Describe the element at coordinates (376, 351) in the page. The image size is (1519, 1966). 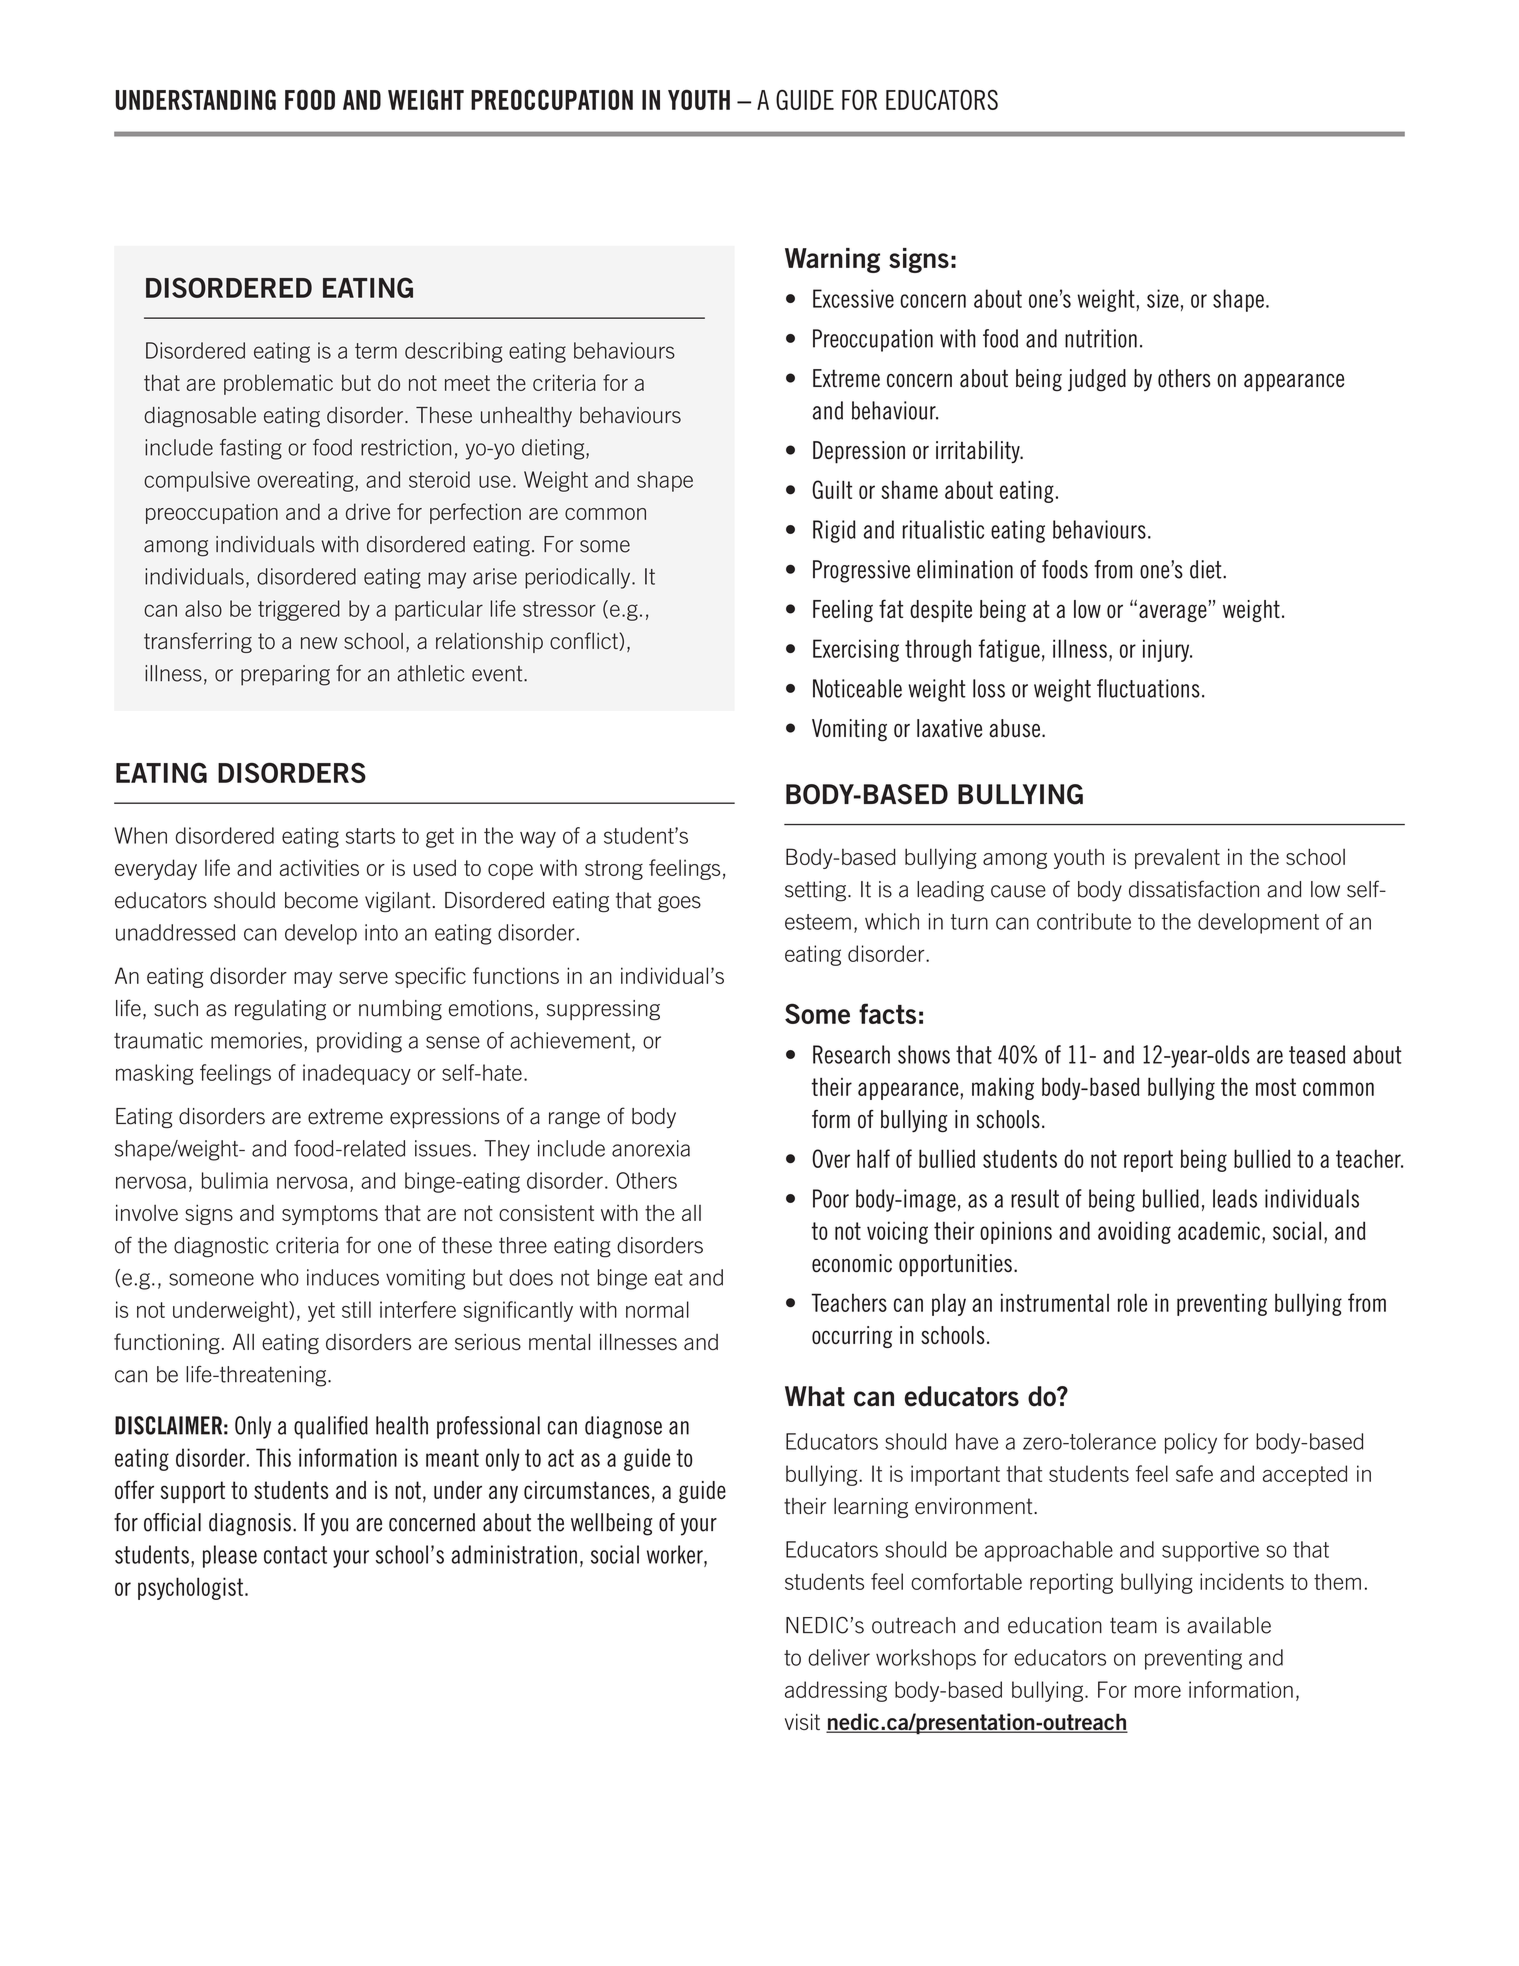
I see `term` at that location.
